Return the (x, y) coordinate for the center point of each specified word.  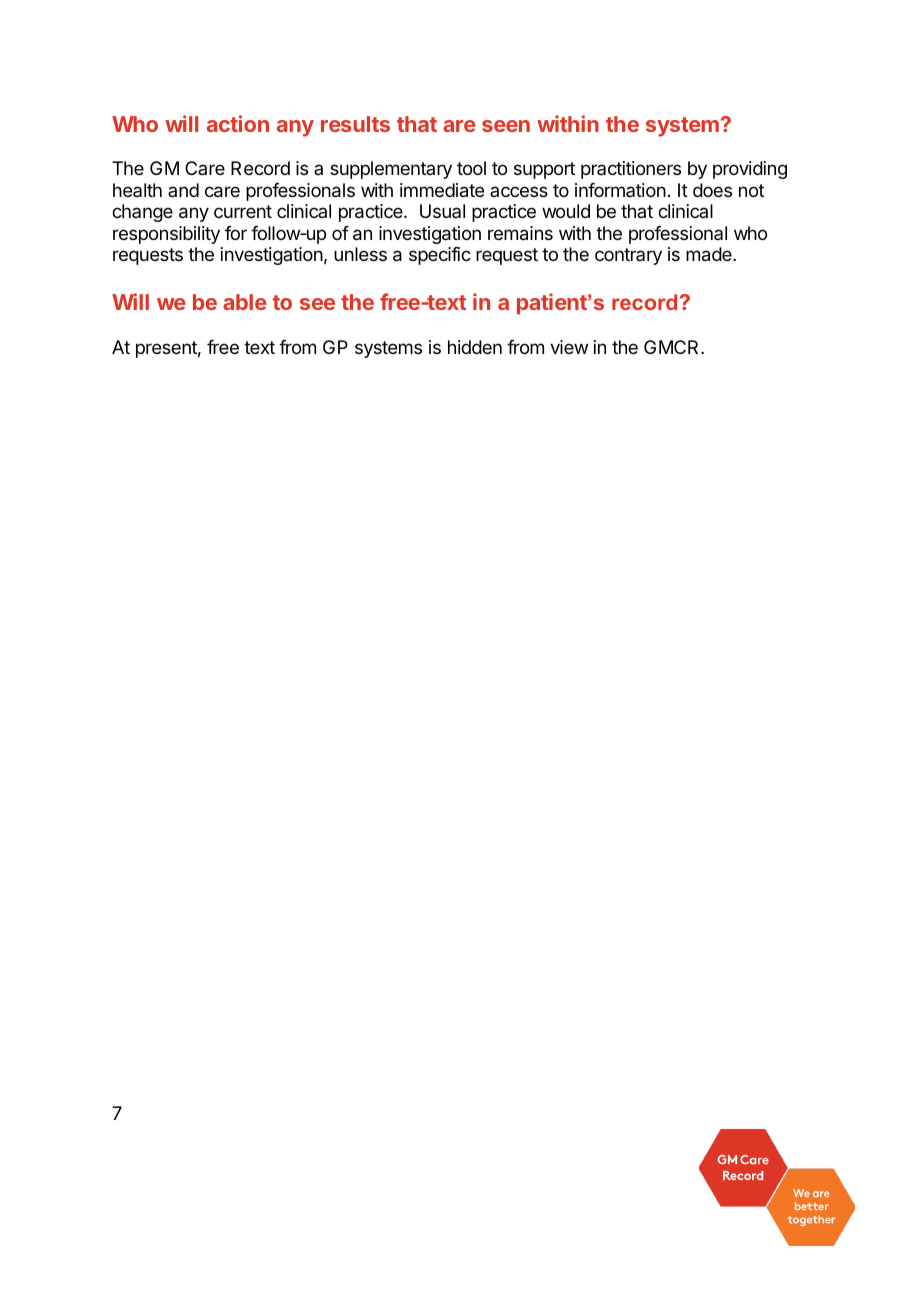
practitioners (631, 170)
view (569, 347)
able (245, 302)
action (238, 123)
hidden (475, 347)
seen (506, 126)
